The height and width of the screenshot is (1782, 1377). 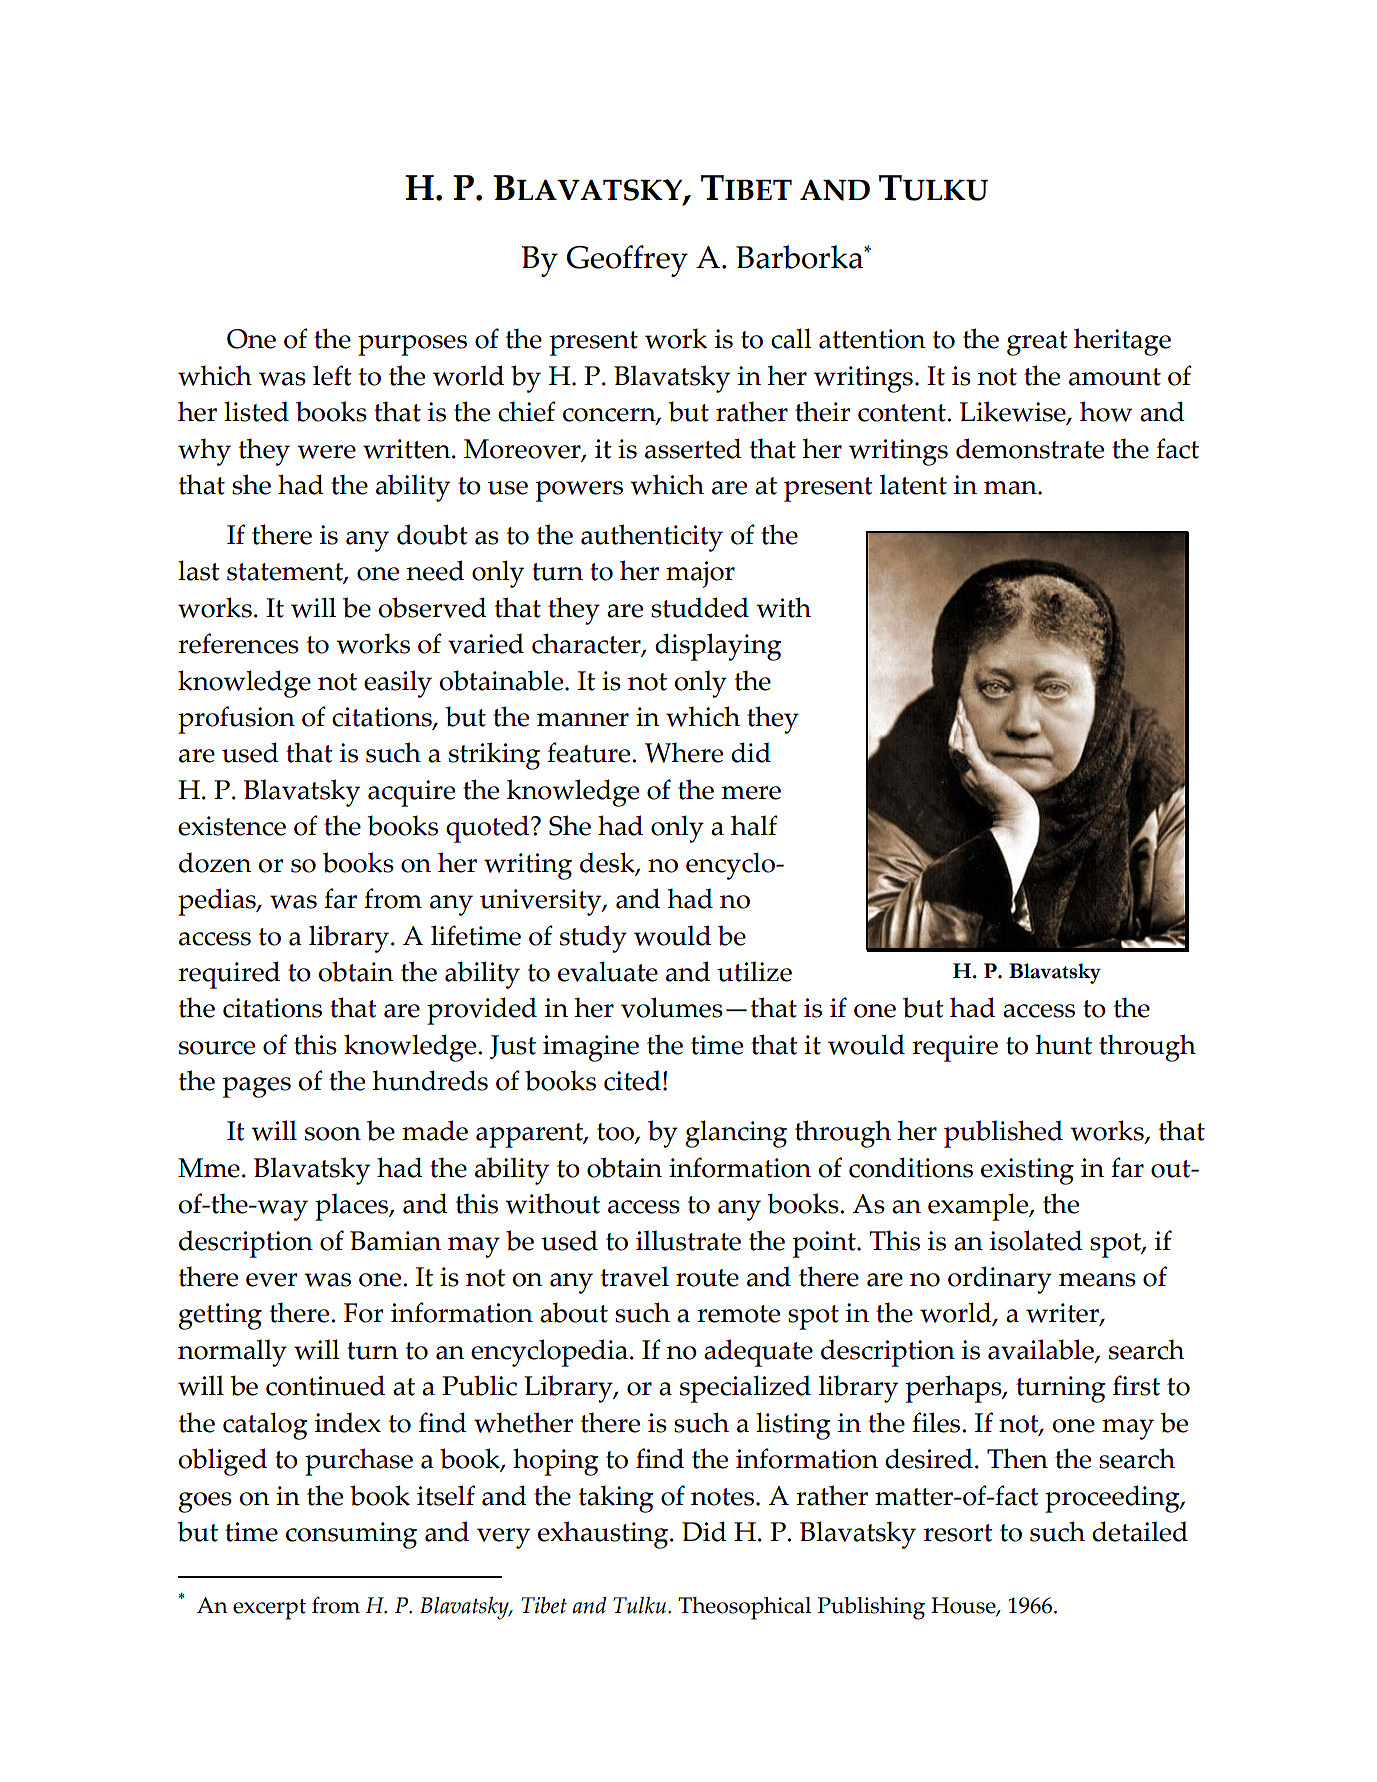 I want to click on half, so click(x=754, y=825).
